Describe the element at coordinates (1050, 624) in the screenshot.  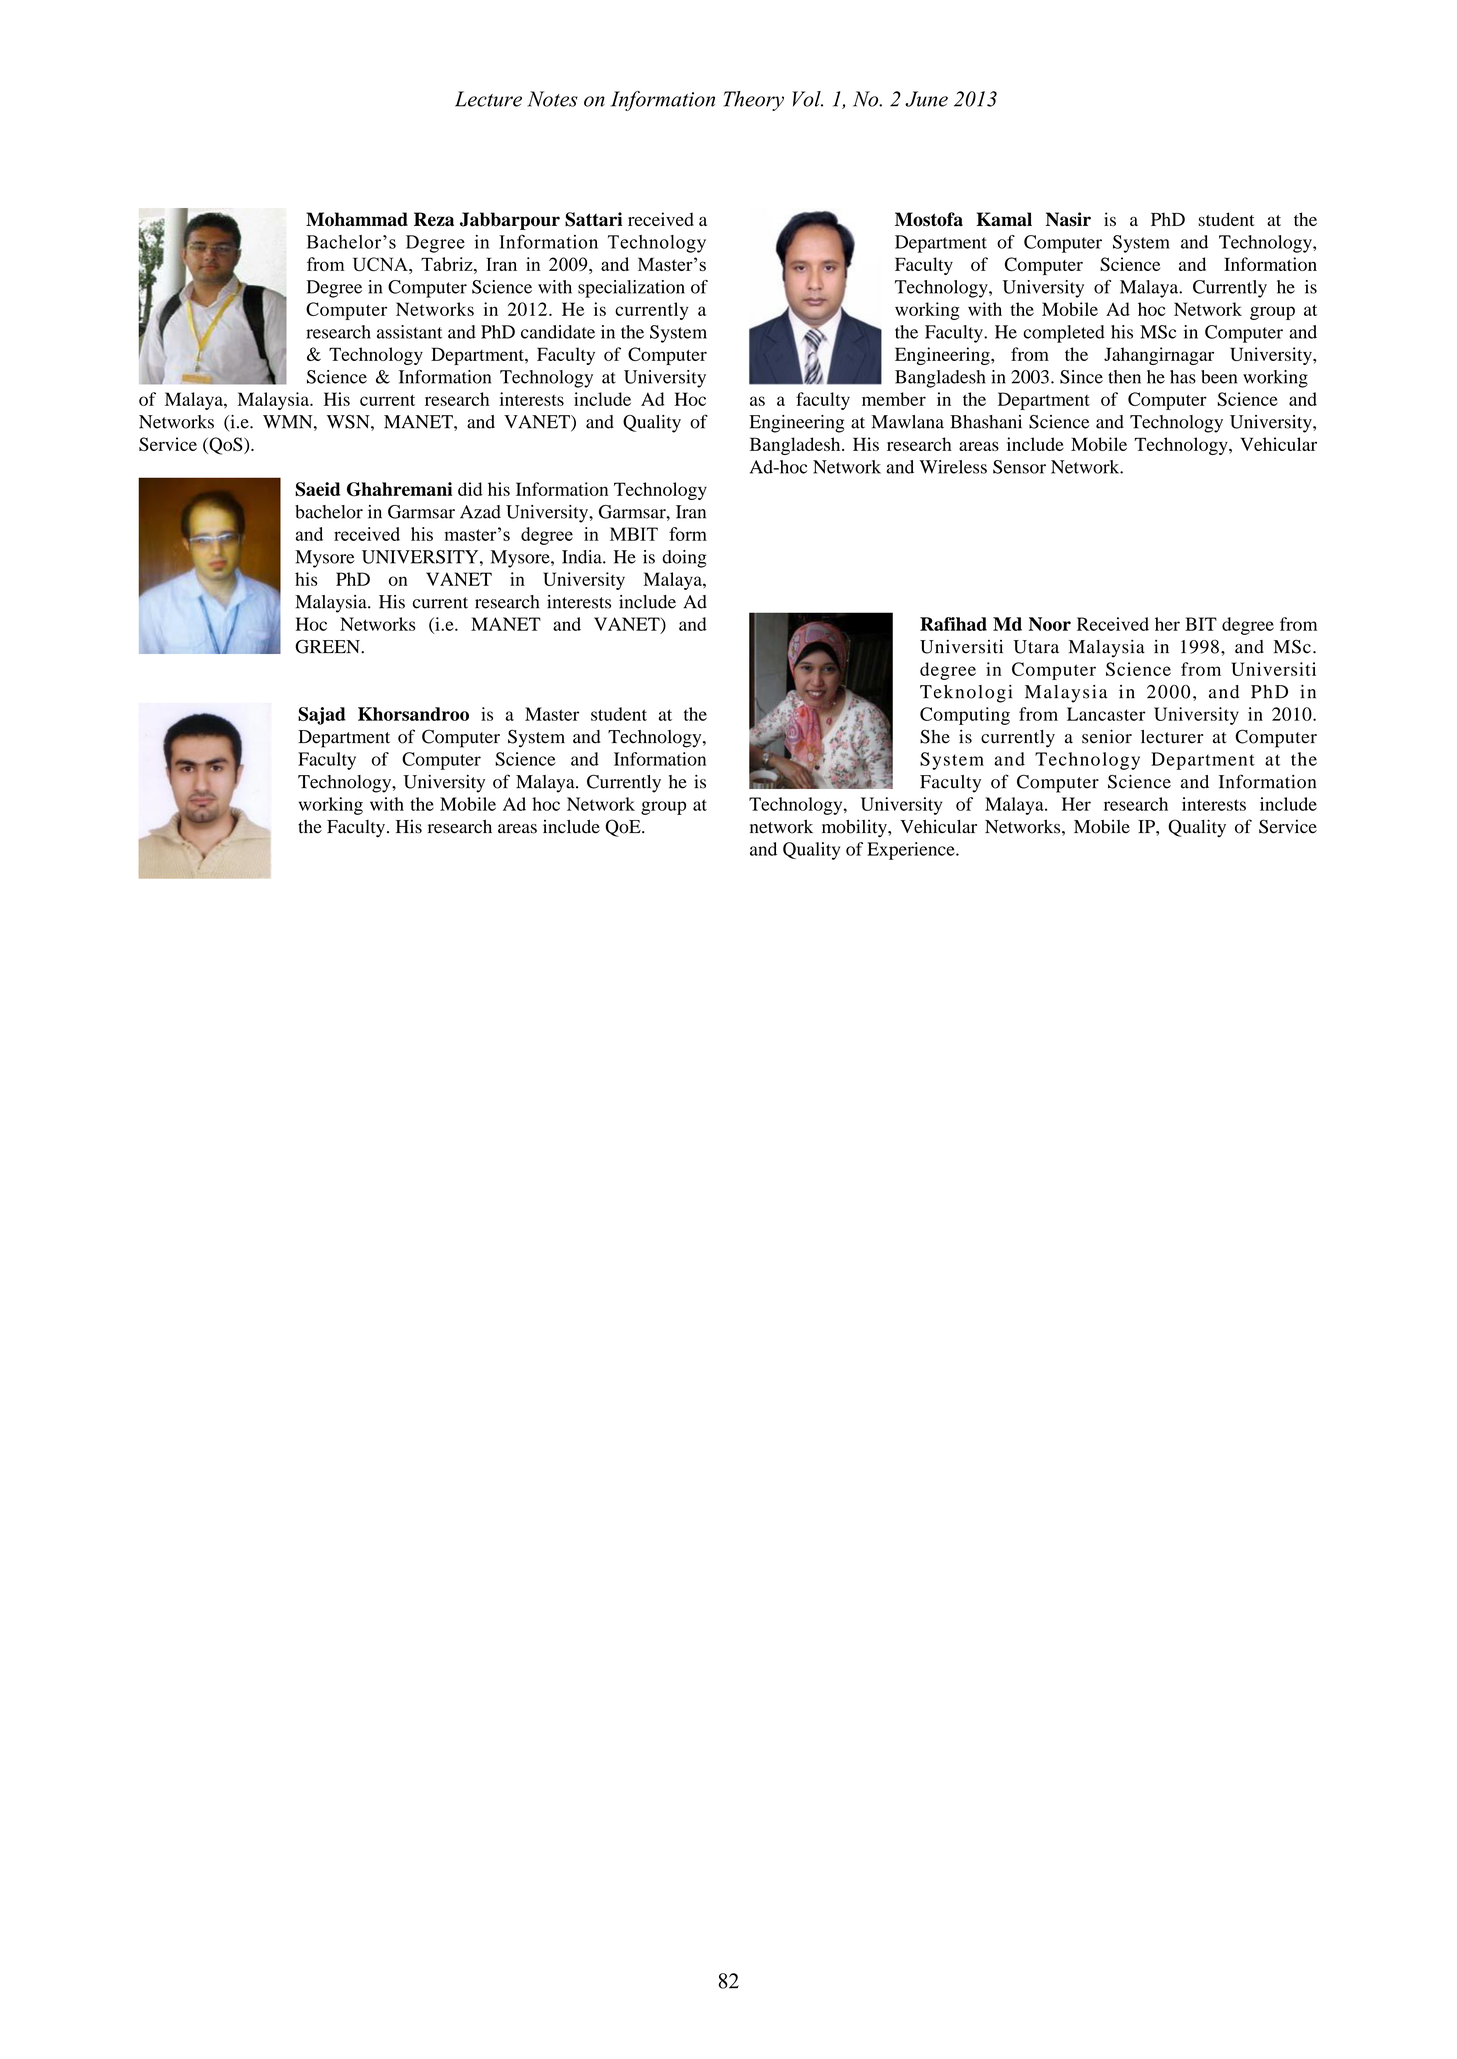
I see `Noor` at that location.
